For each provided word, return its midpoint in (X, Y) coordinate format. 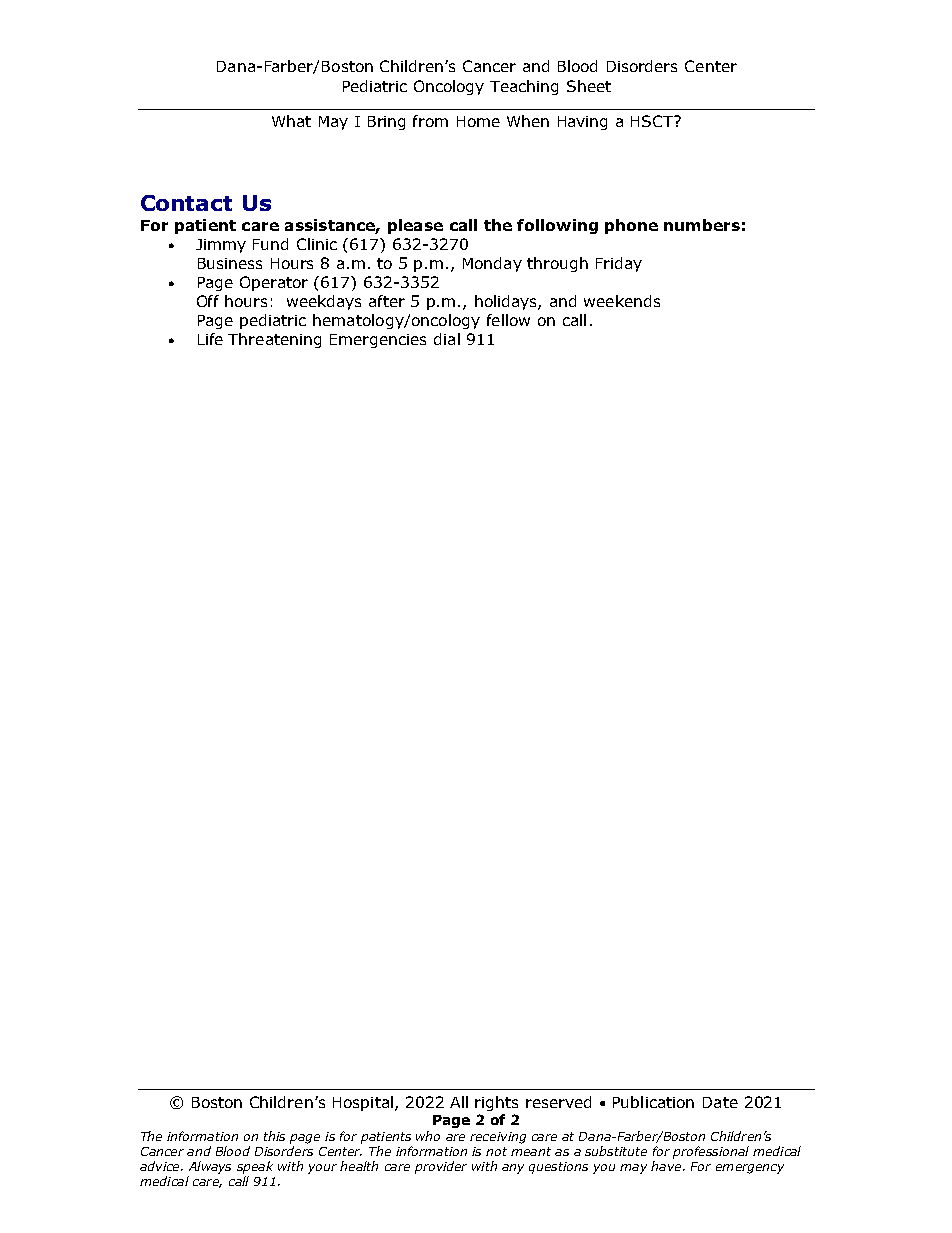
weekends (622, 301)
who (428, 1136)
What (291, 121)
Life (210, 339)
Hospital (363, 1103)
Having (582, 123)
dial (447, 339)
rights (496, 1103)
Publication (653, 1102)
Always (210, 1167)
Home (478, 121)
